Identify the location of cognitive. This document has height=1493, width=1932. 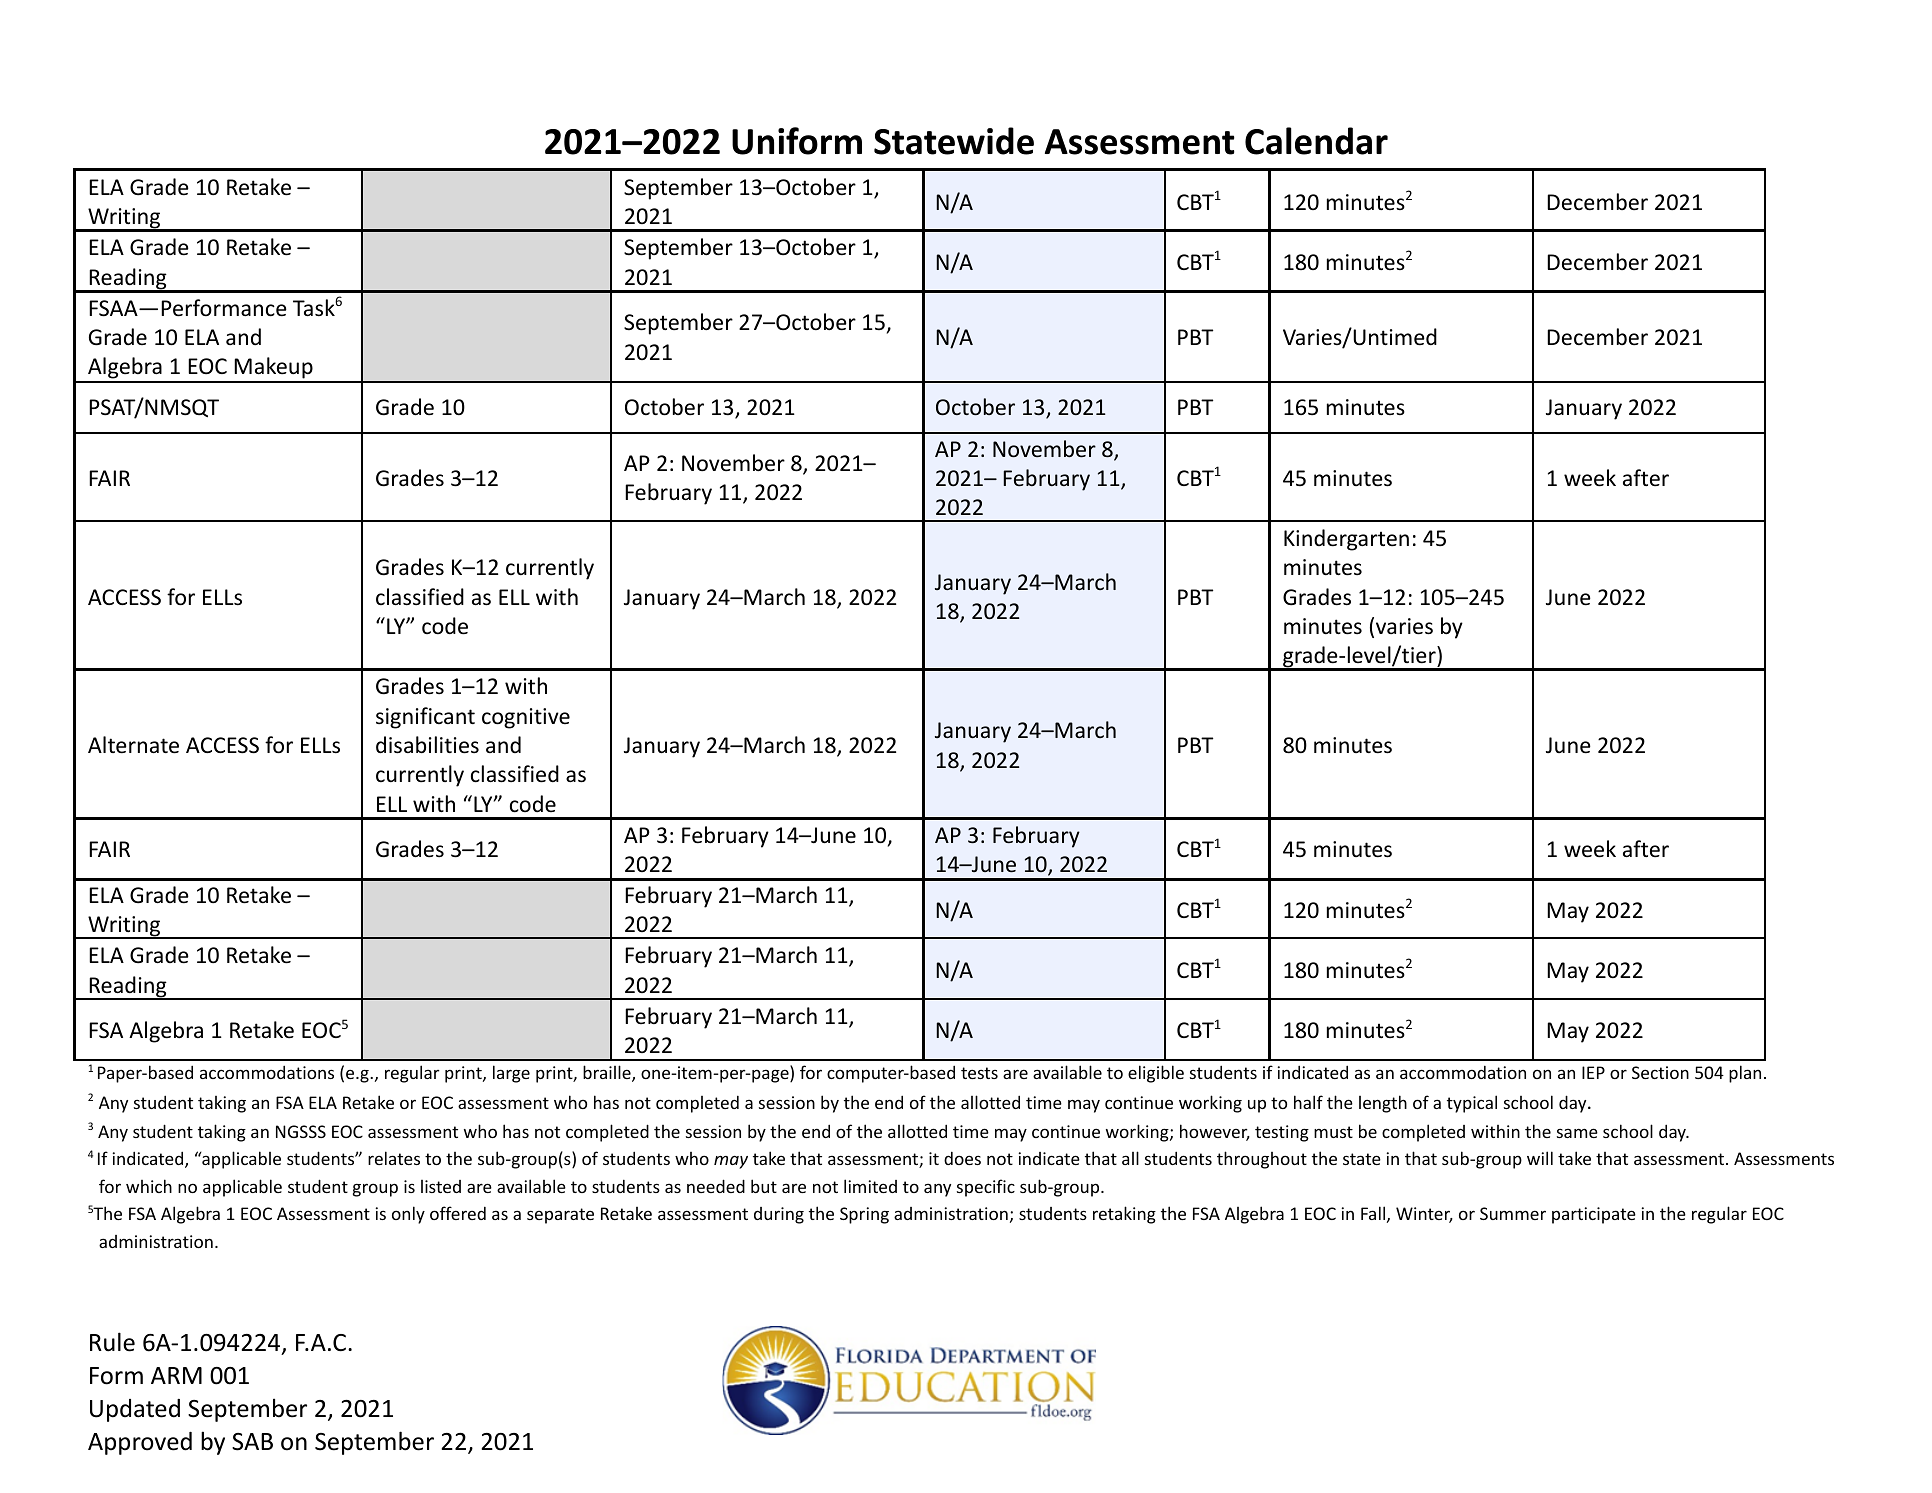
(526, 718).
